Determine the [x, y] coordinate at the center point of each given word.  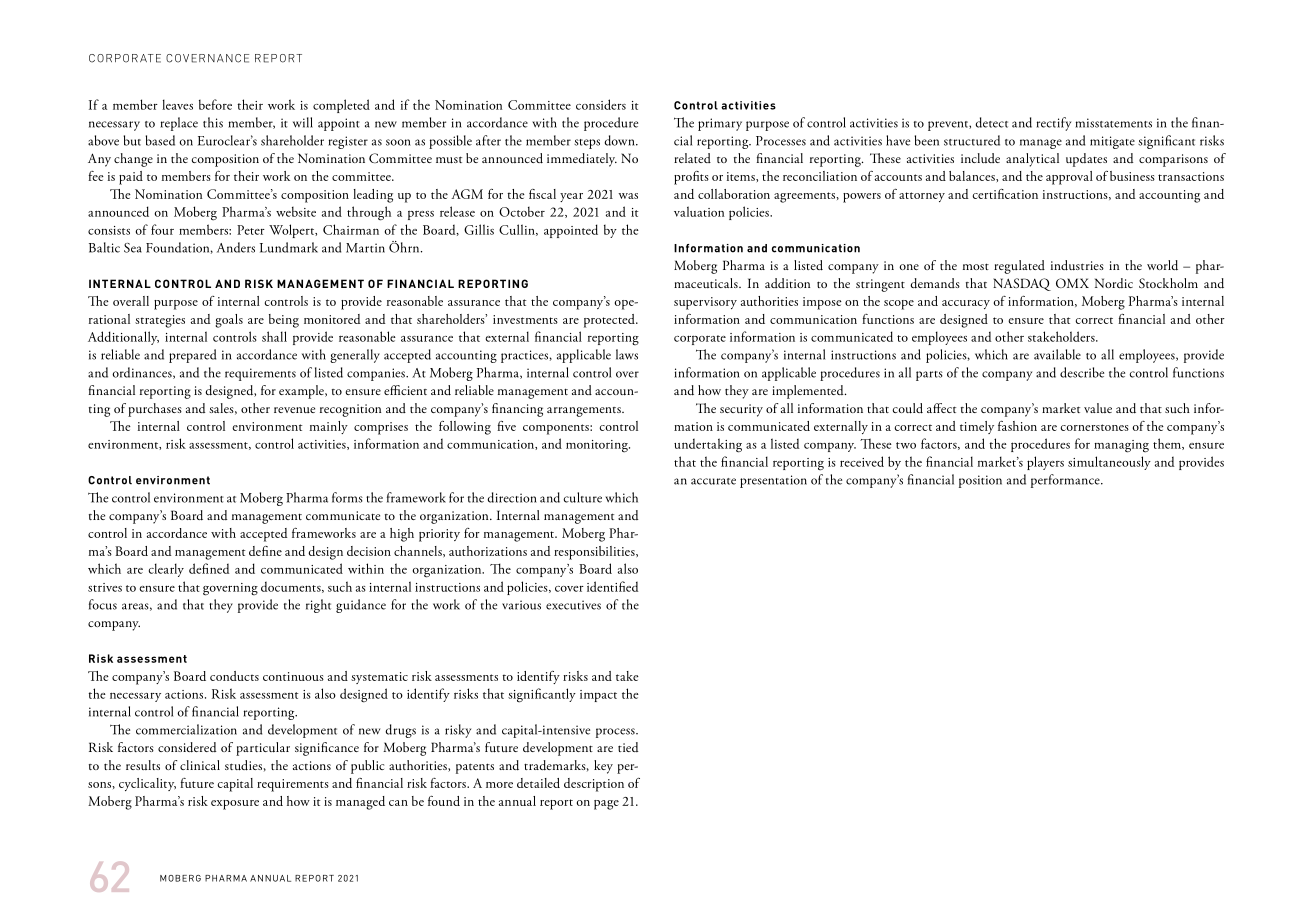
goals [229, 321]
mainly [329, 427]
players [1045, 463]
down [620, 140]
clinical [200, 765]
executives [573, 605]
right [318, 606]
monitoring [598, 446]
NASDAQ [1022, 284]
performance [1066, 481]
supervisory [705, 303]
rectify [1054, 124]
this [213, 122]
